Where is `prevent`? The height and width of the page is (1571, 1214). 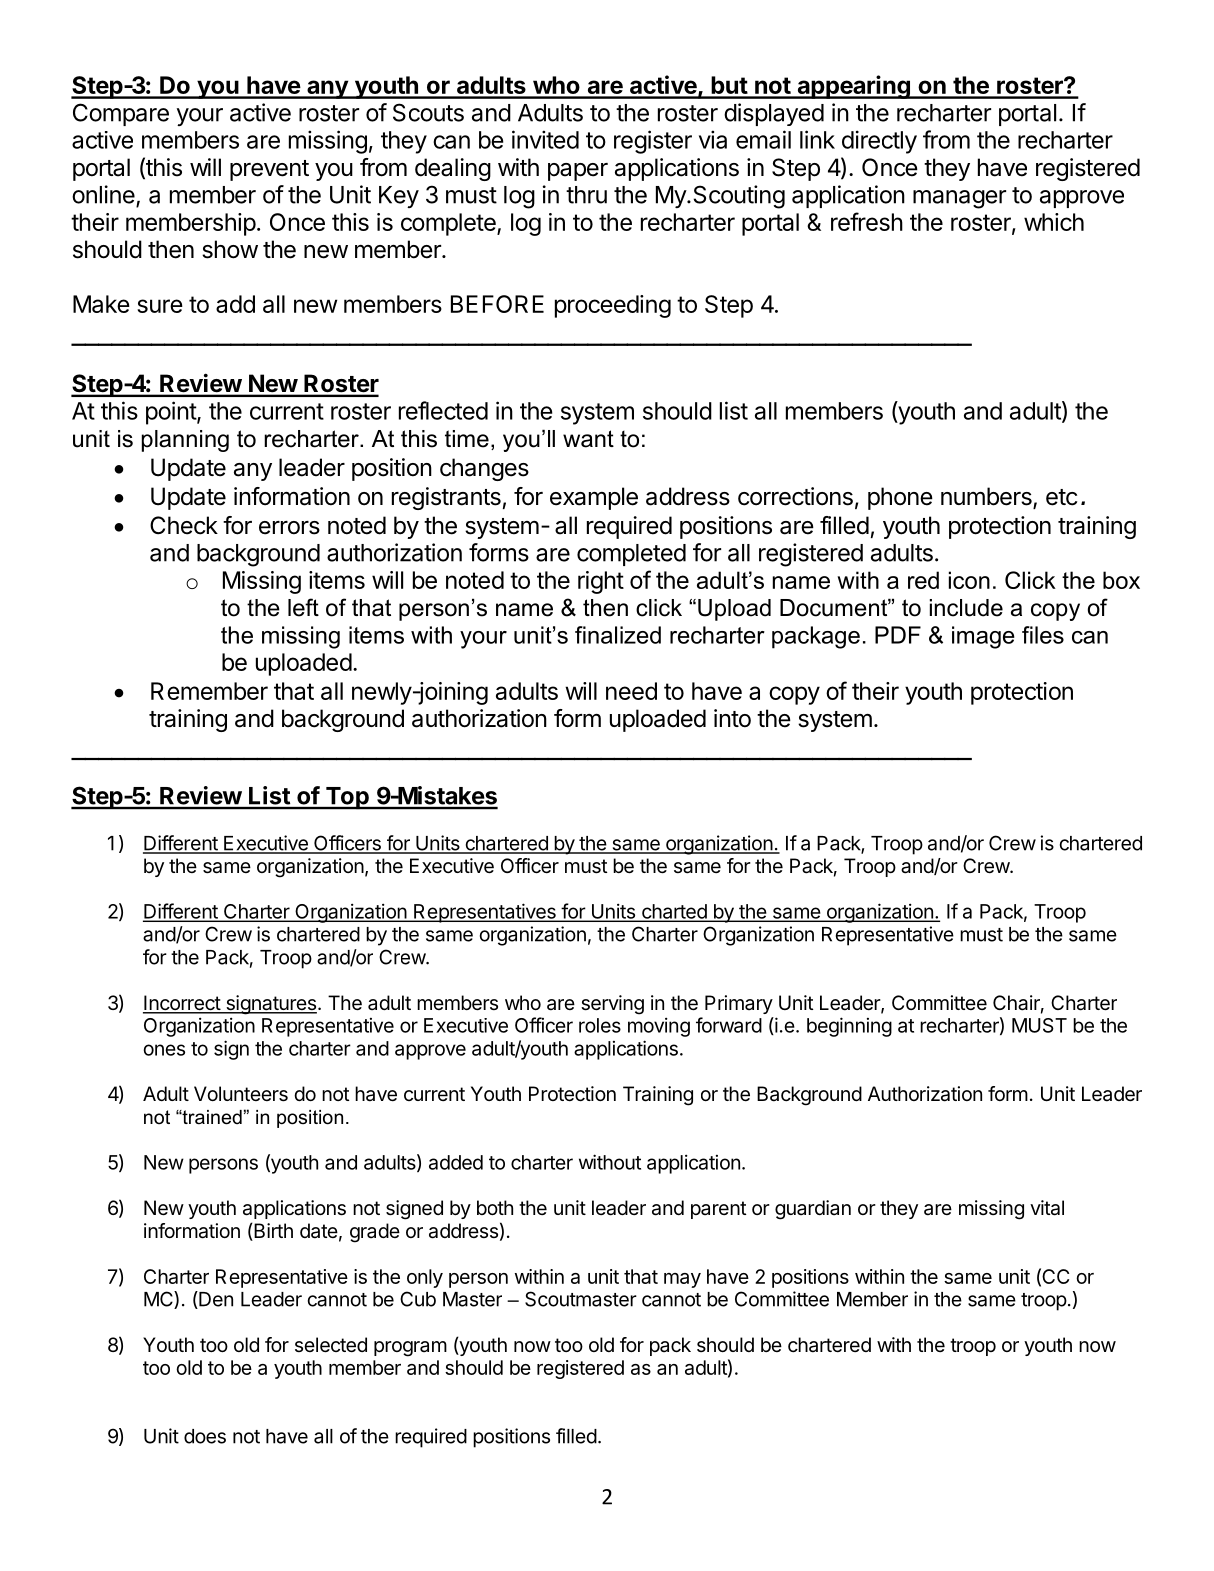
prevent is located at coordinates (269, 170).
